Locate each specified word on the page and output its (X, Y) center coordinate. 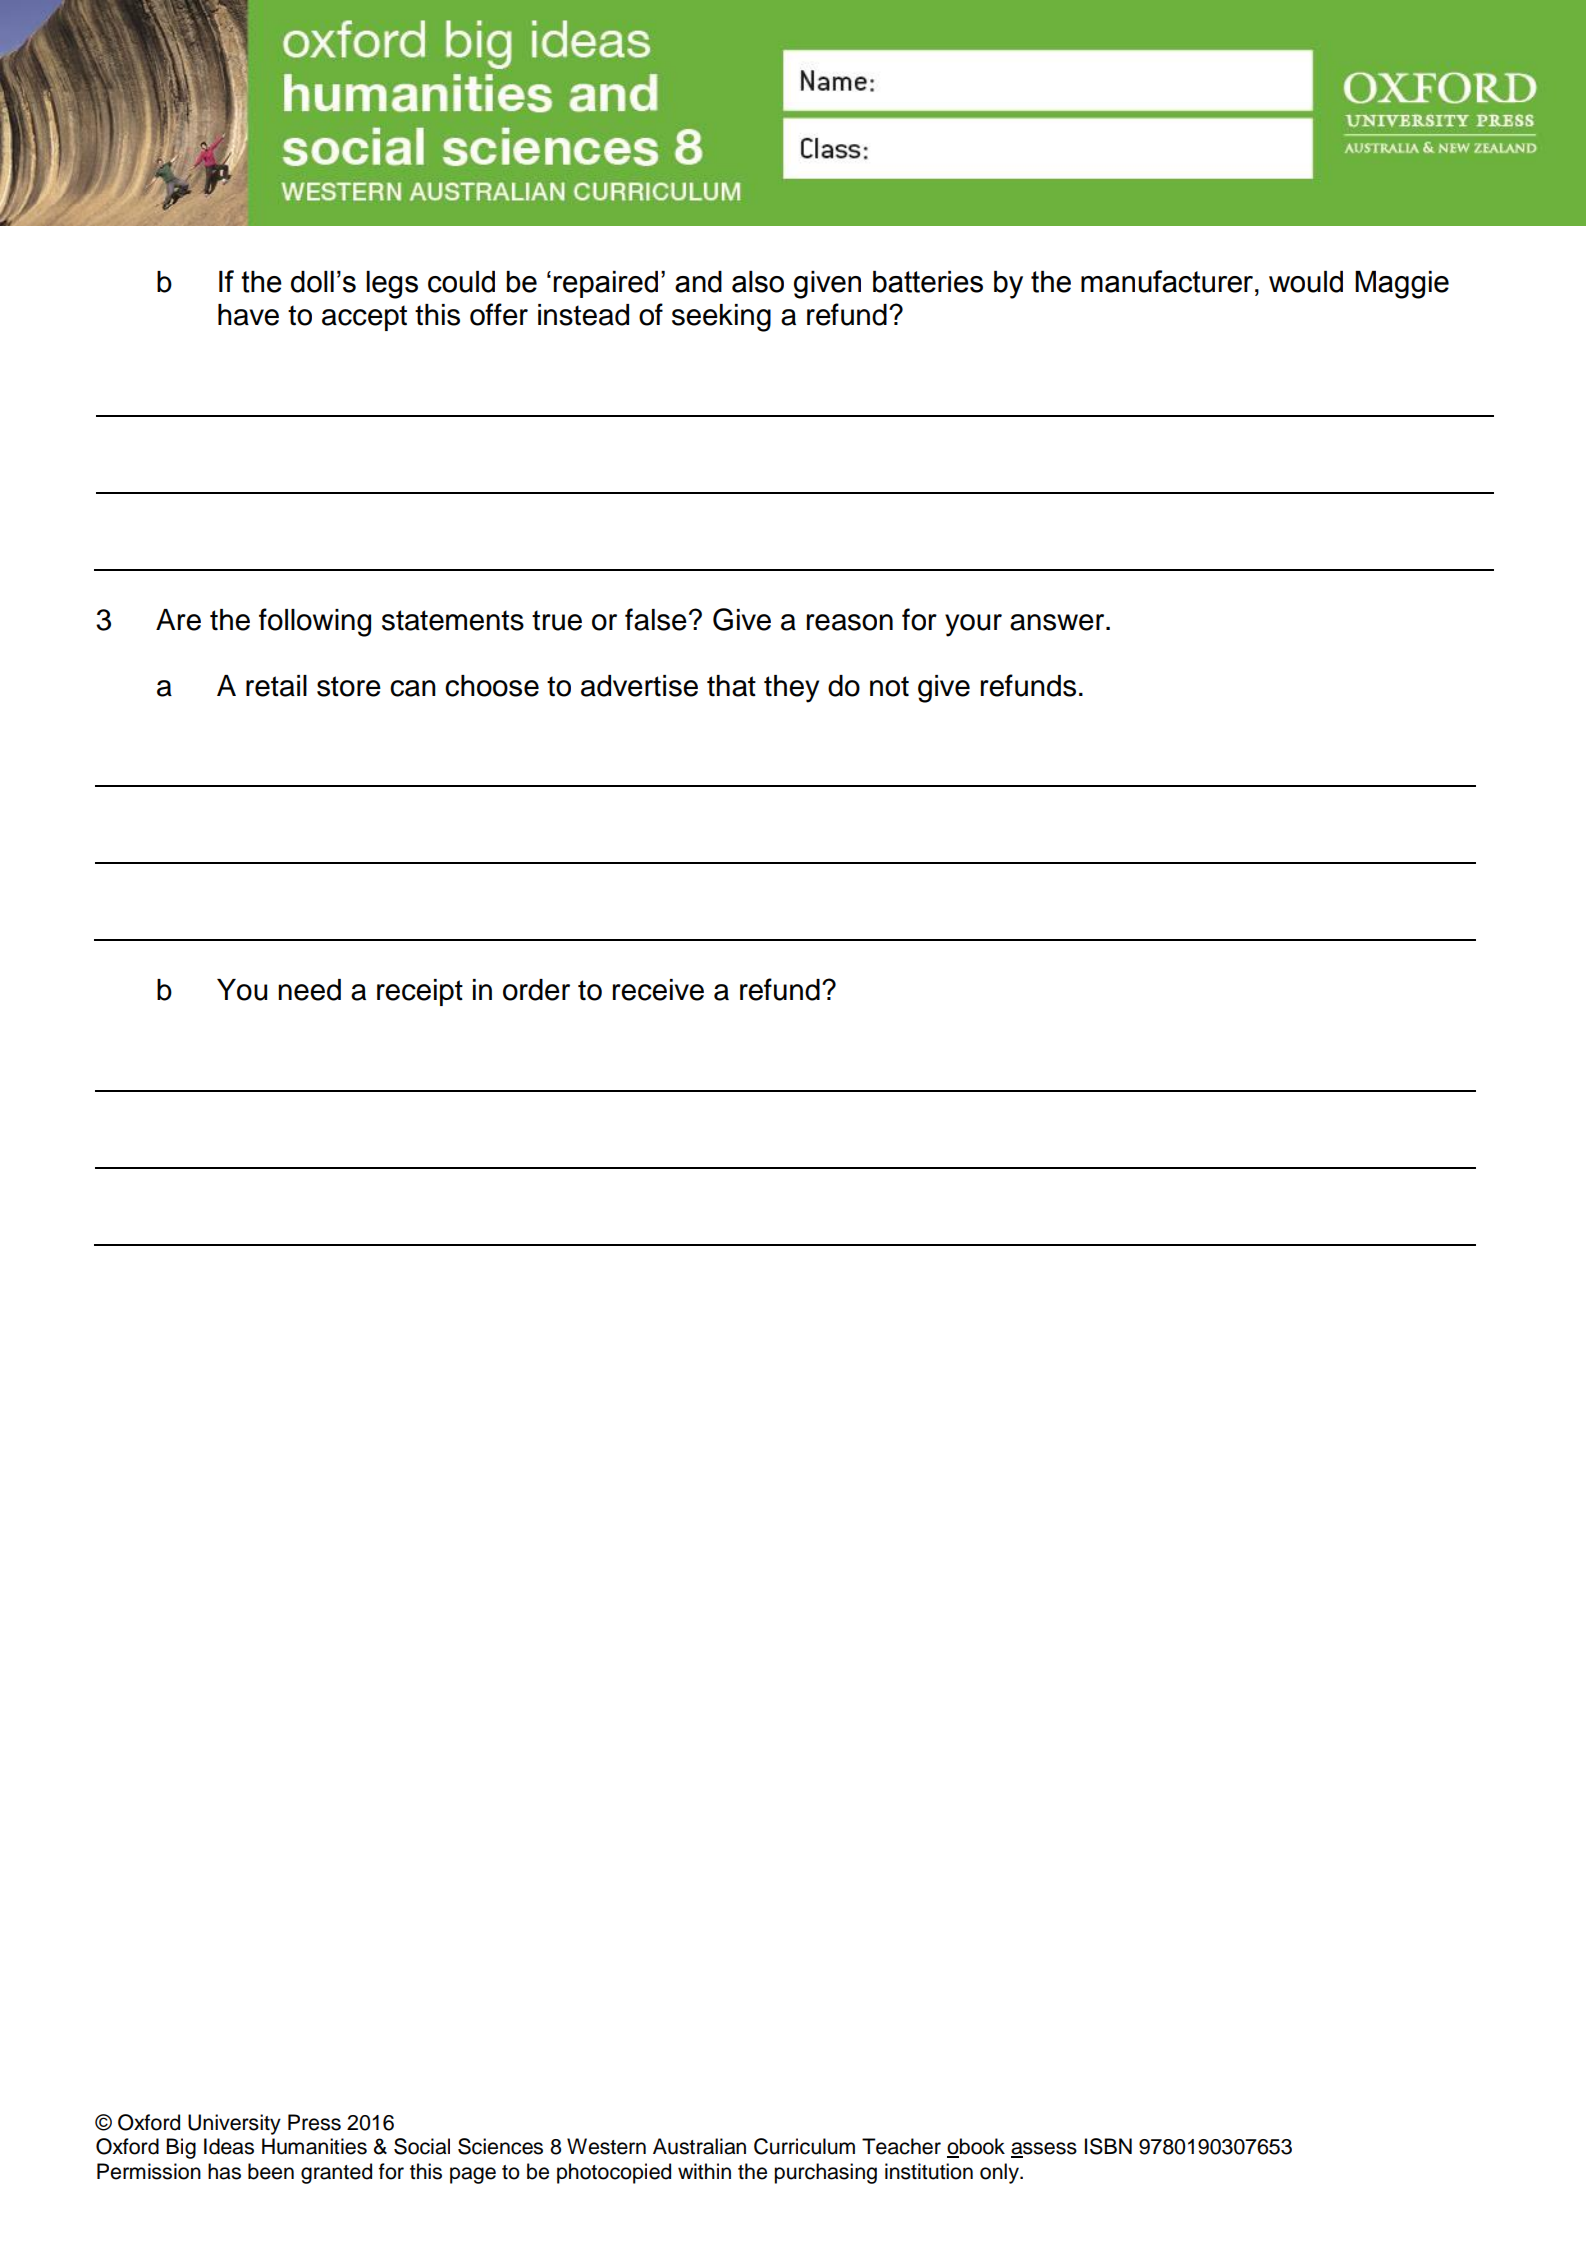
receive (658, 990)
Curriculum (804, 2146)
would (1306, 282)
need (309, 990)
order (536, 990)
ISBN (1108, 2146)
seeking (721, 318)
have (248, 315)
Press (314, 2122)
